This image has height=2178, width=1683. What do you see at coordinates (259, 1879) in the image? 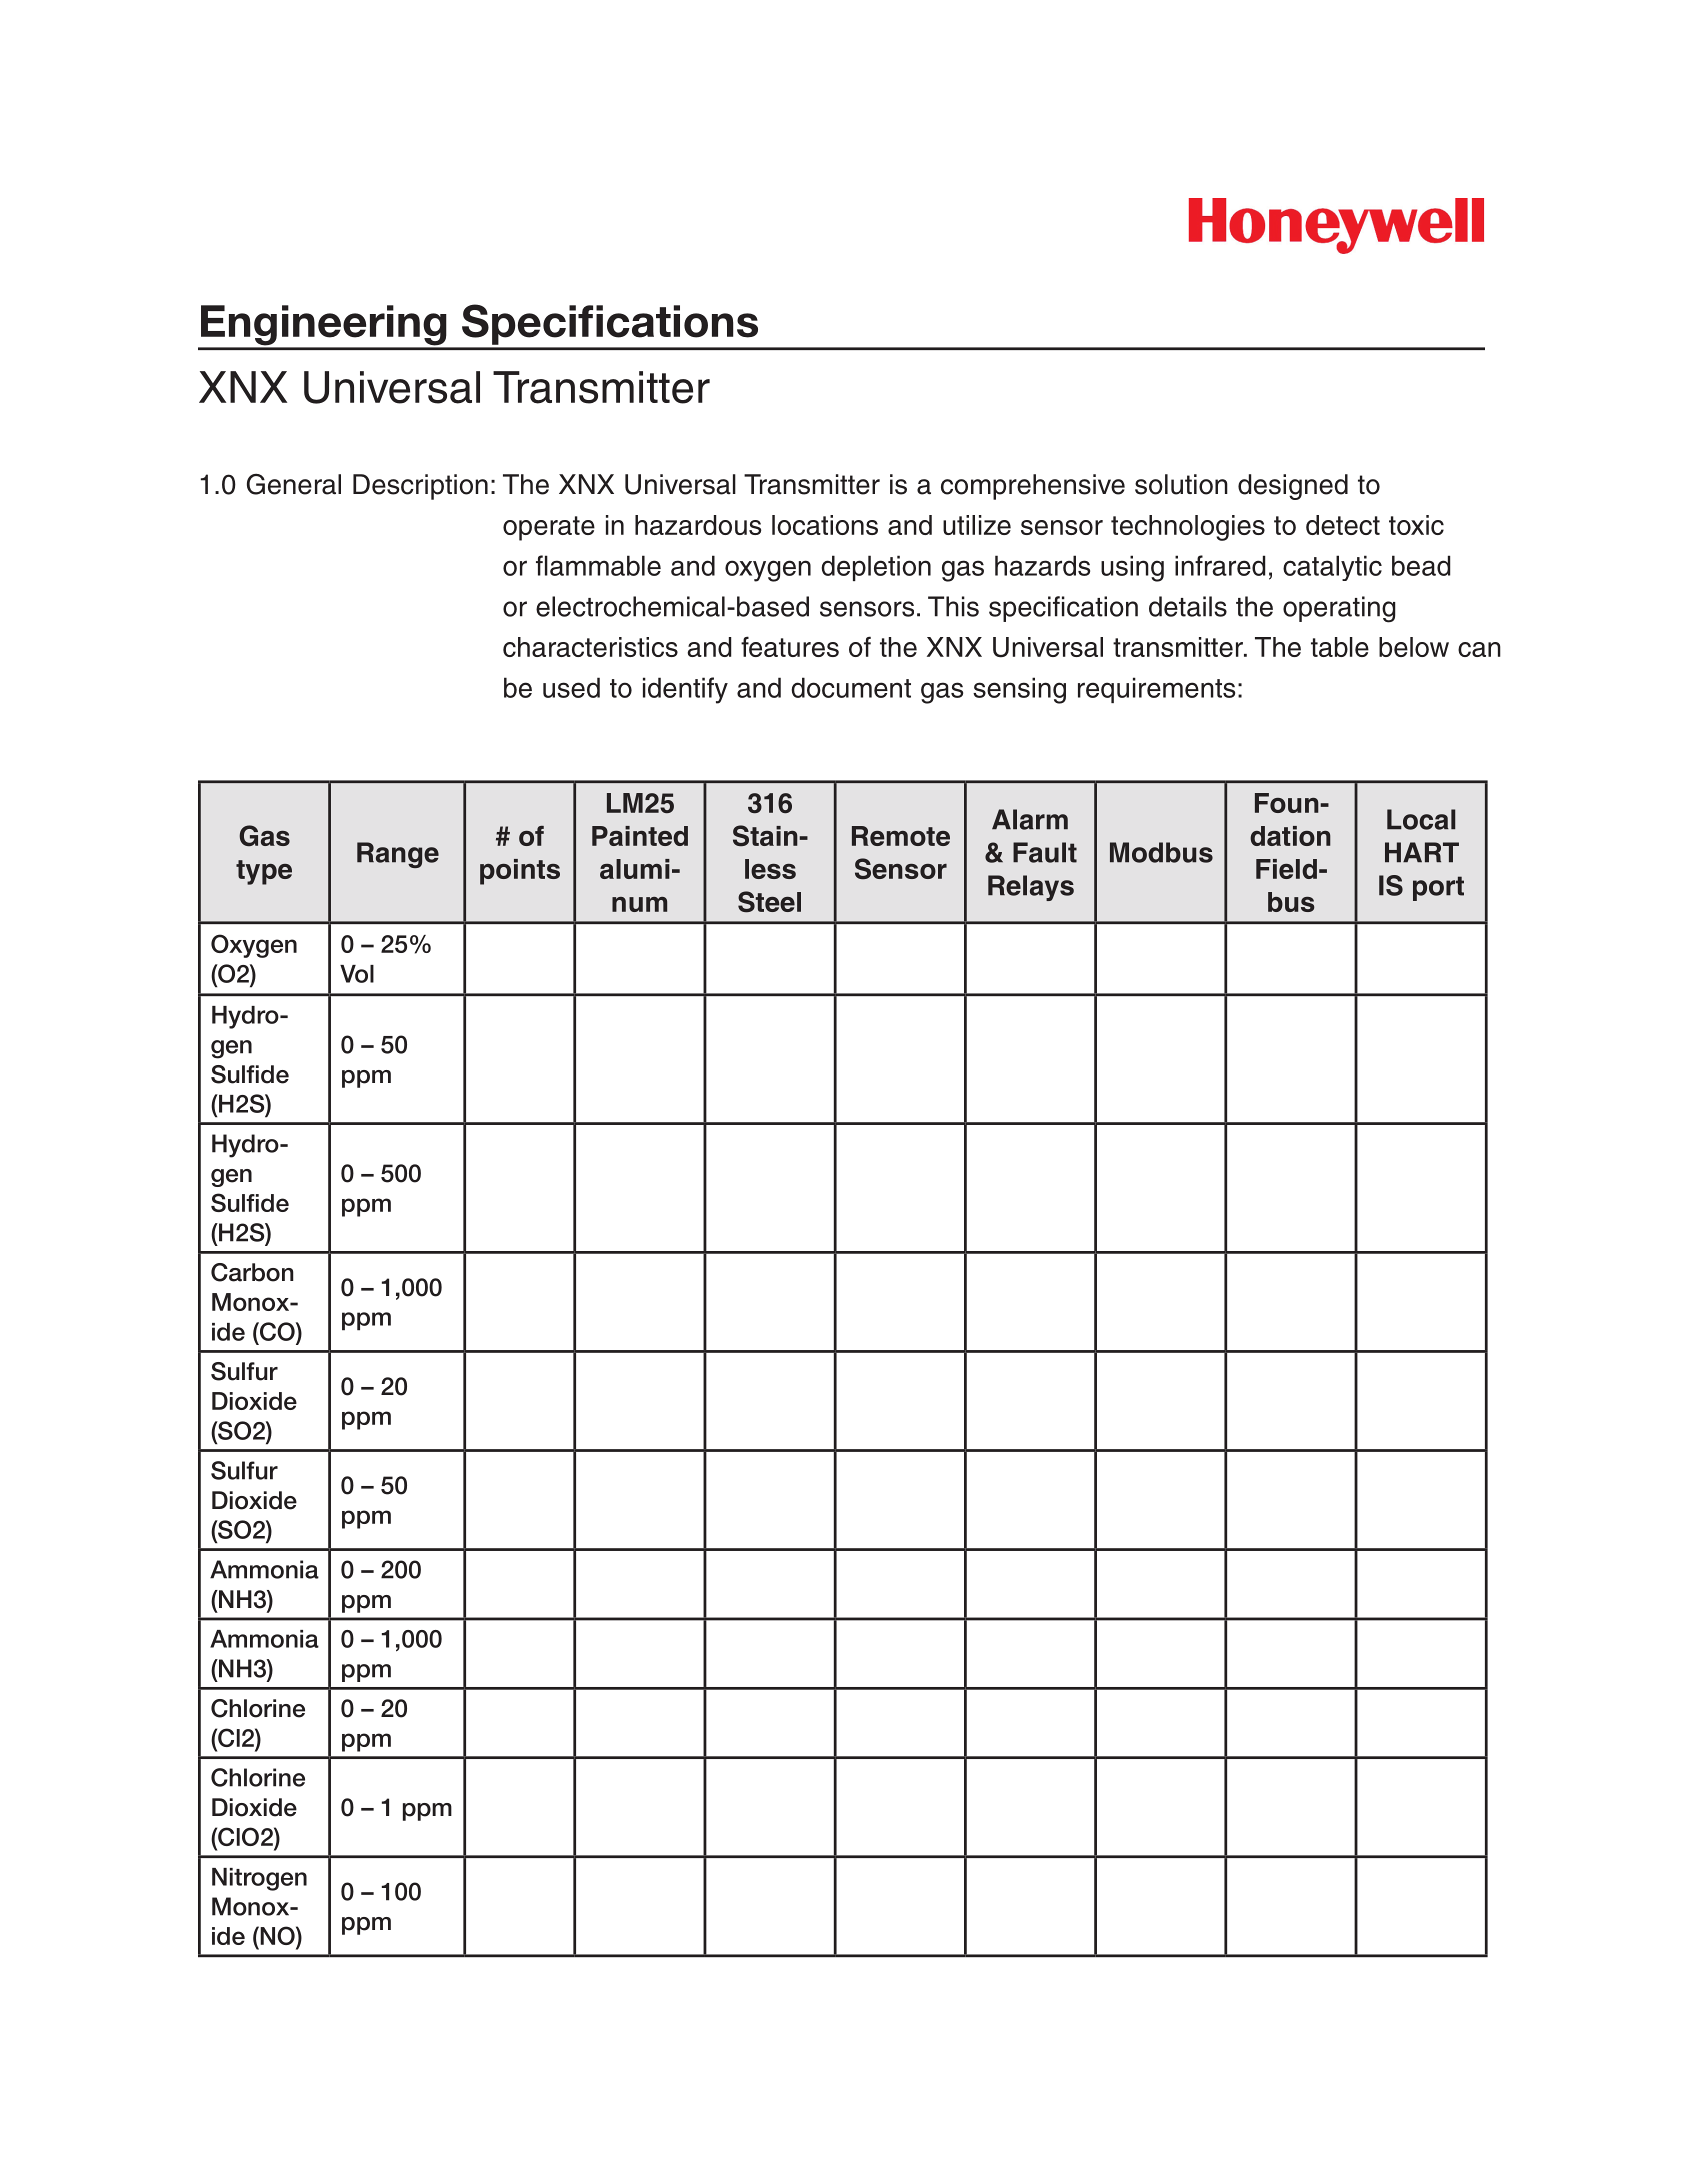
I see `Nitrogen` at bounding box center [259, 1879].
